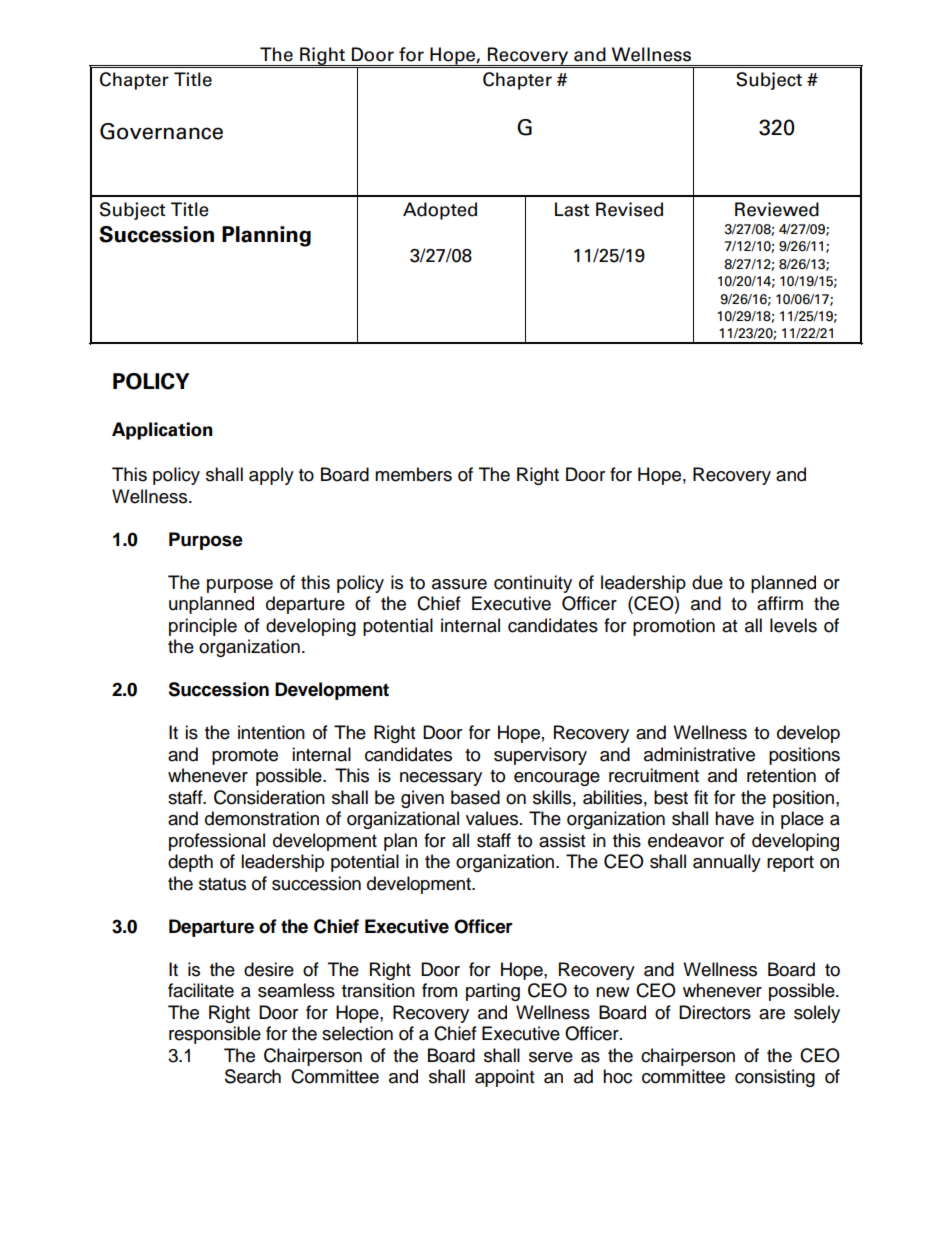 The image size is (952, 1233). What do you see at coordinates (629, 209) in the screenshot?
I see `Revised` at bounding box center [629, 209].
